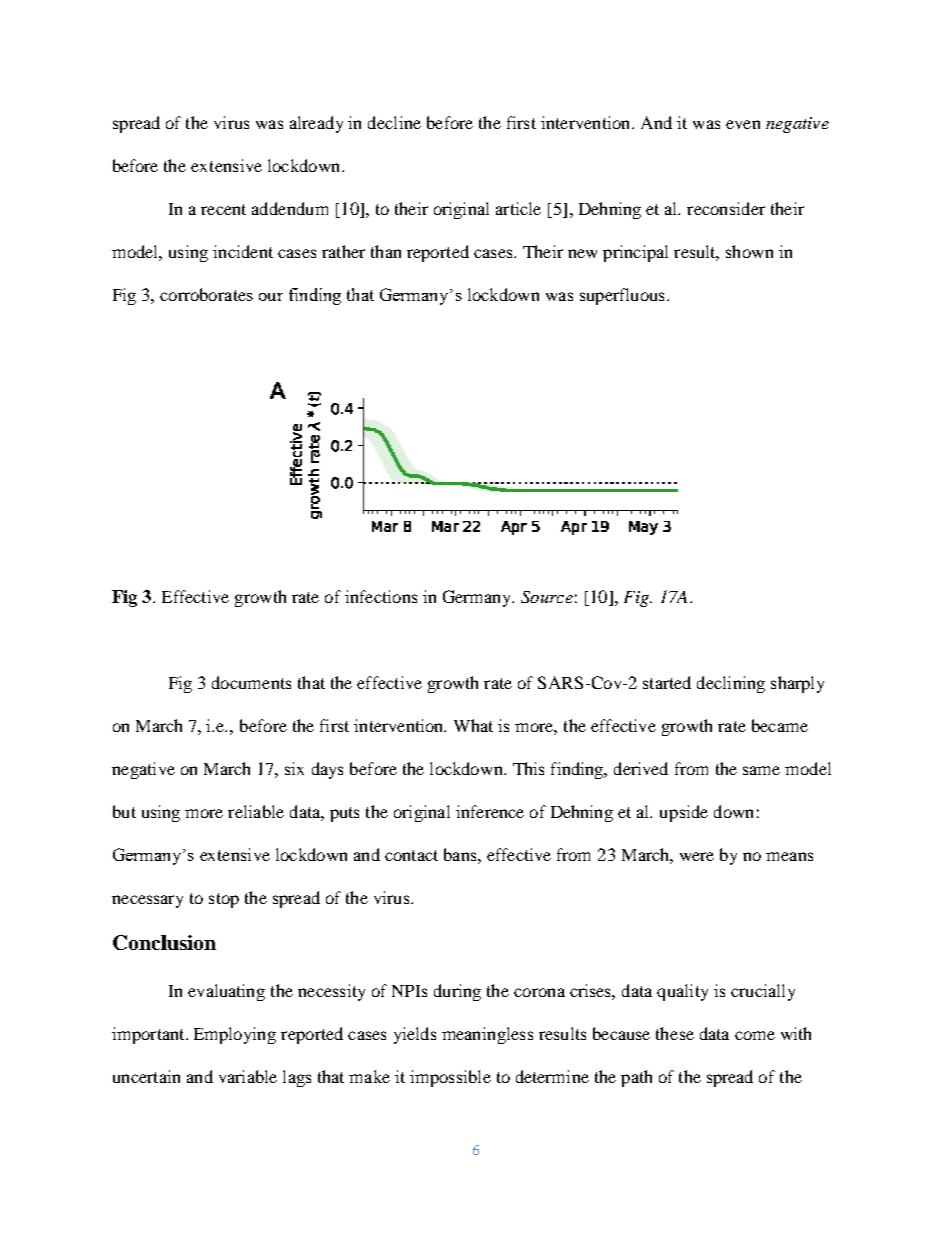 The height and width of the screenshot is (1233, 952). What do you see at coordinates (381, 596) in the screenshot?
I see `infections` at bounding box center [381, 596].
